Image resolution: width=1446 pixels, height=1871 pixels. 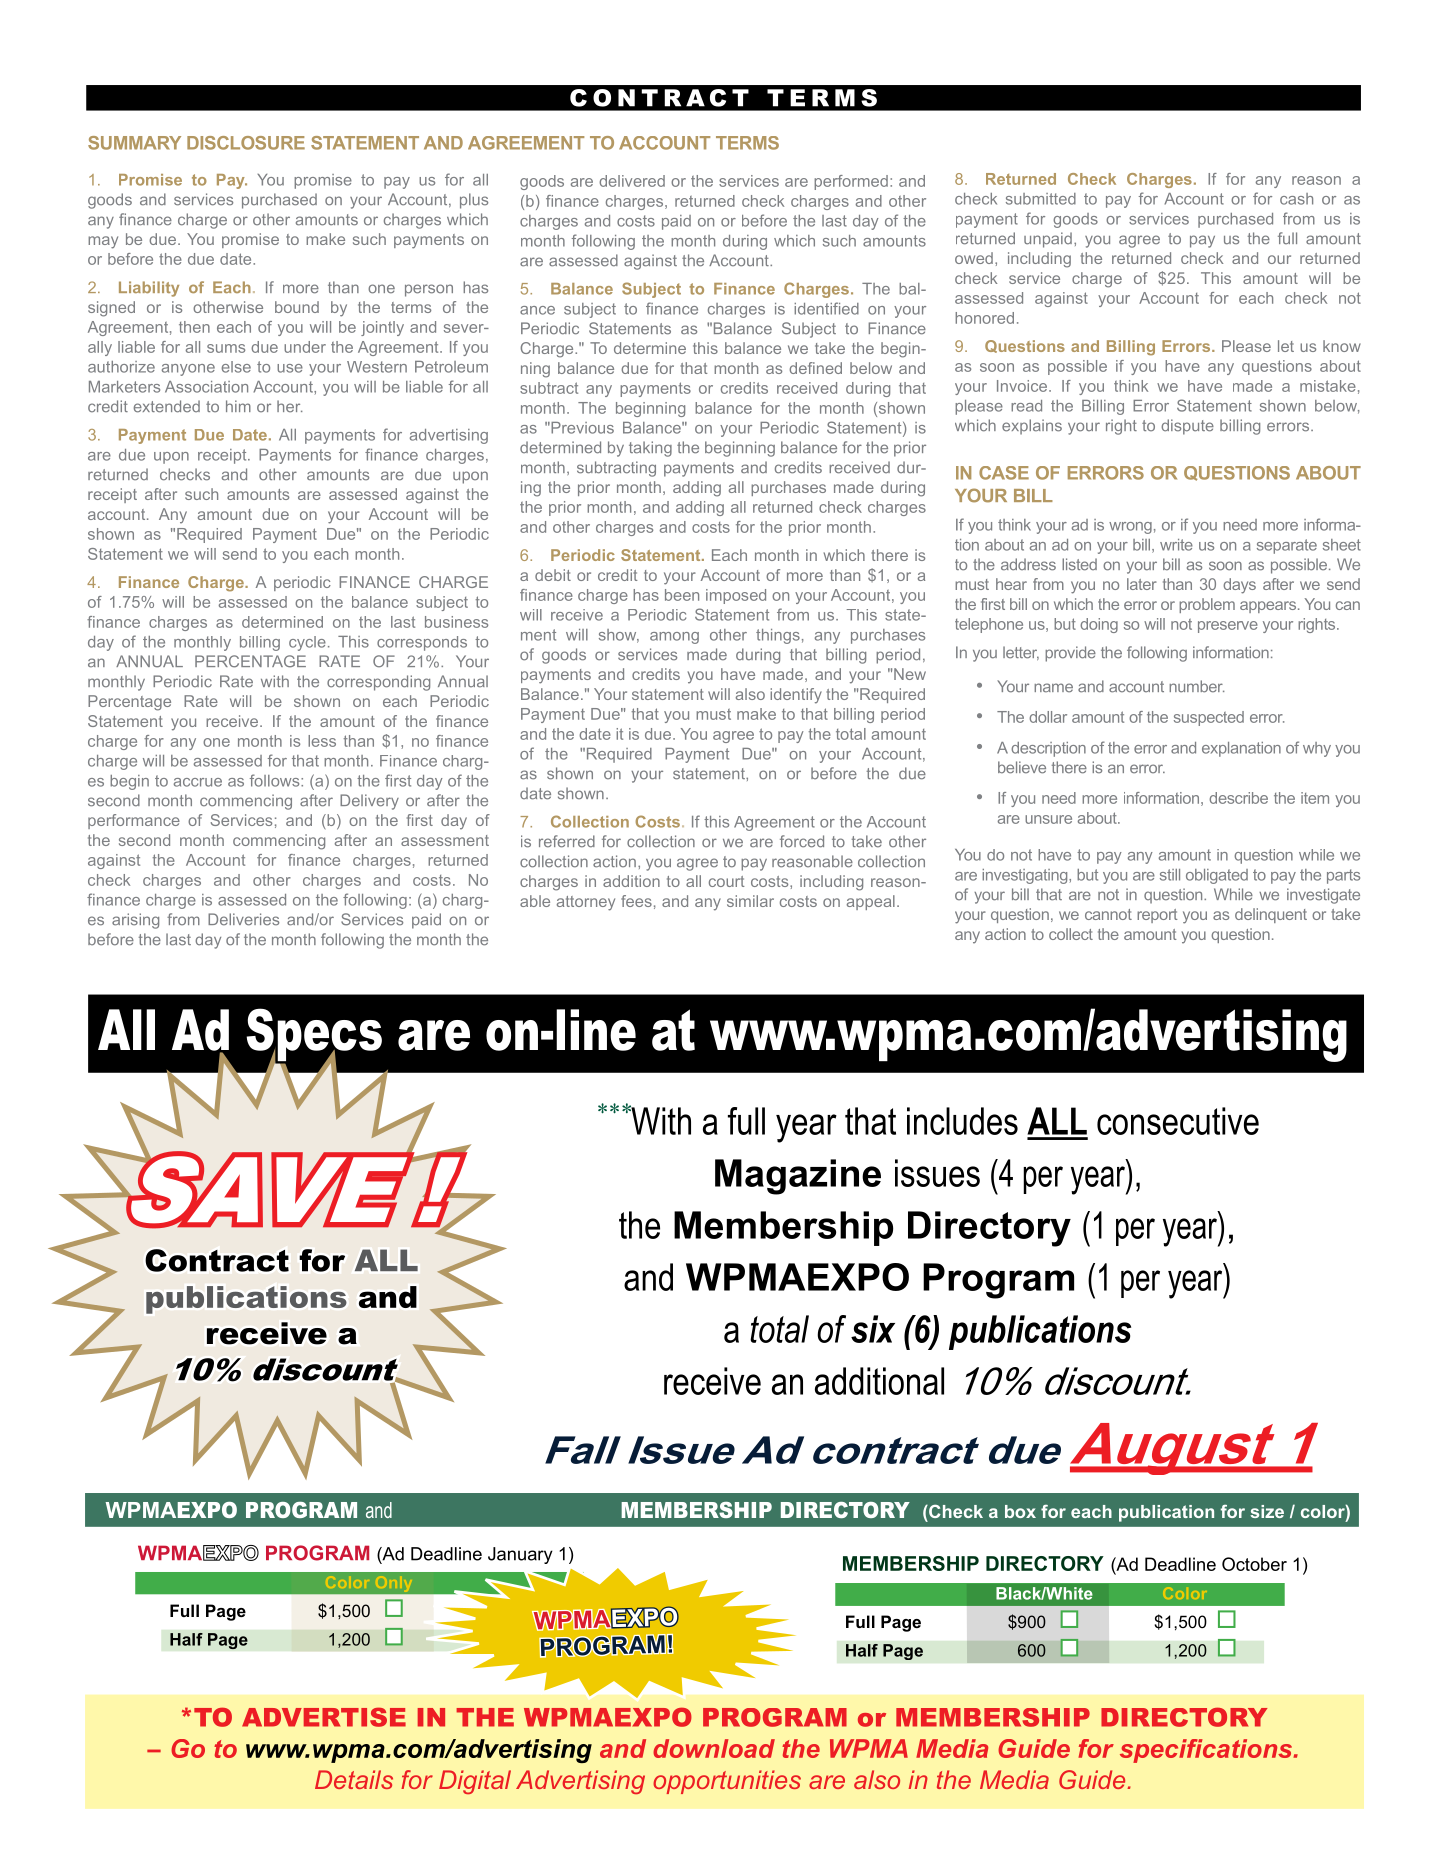 What do you see at coordinates (314, 1036) in the screenshot?
I see `Specs` at bounding box center [314, 1036].
